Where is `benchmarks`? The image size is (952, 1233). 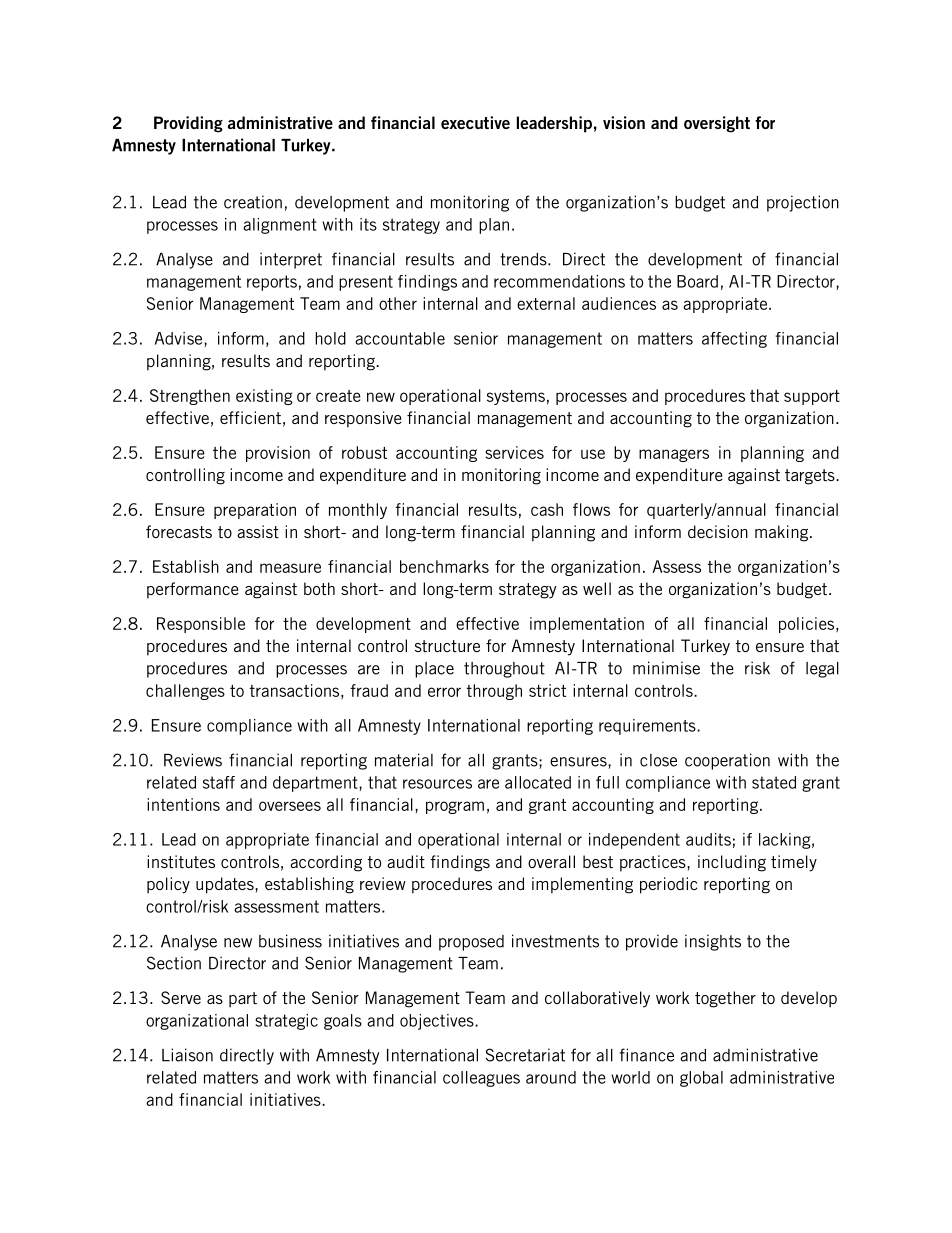 benchmarks is located at coordinates (444, 566).
